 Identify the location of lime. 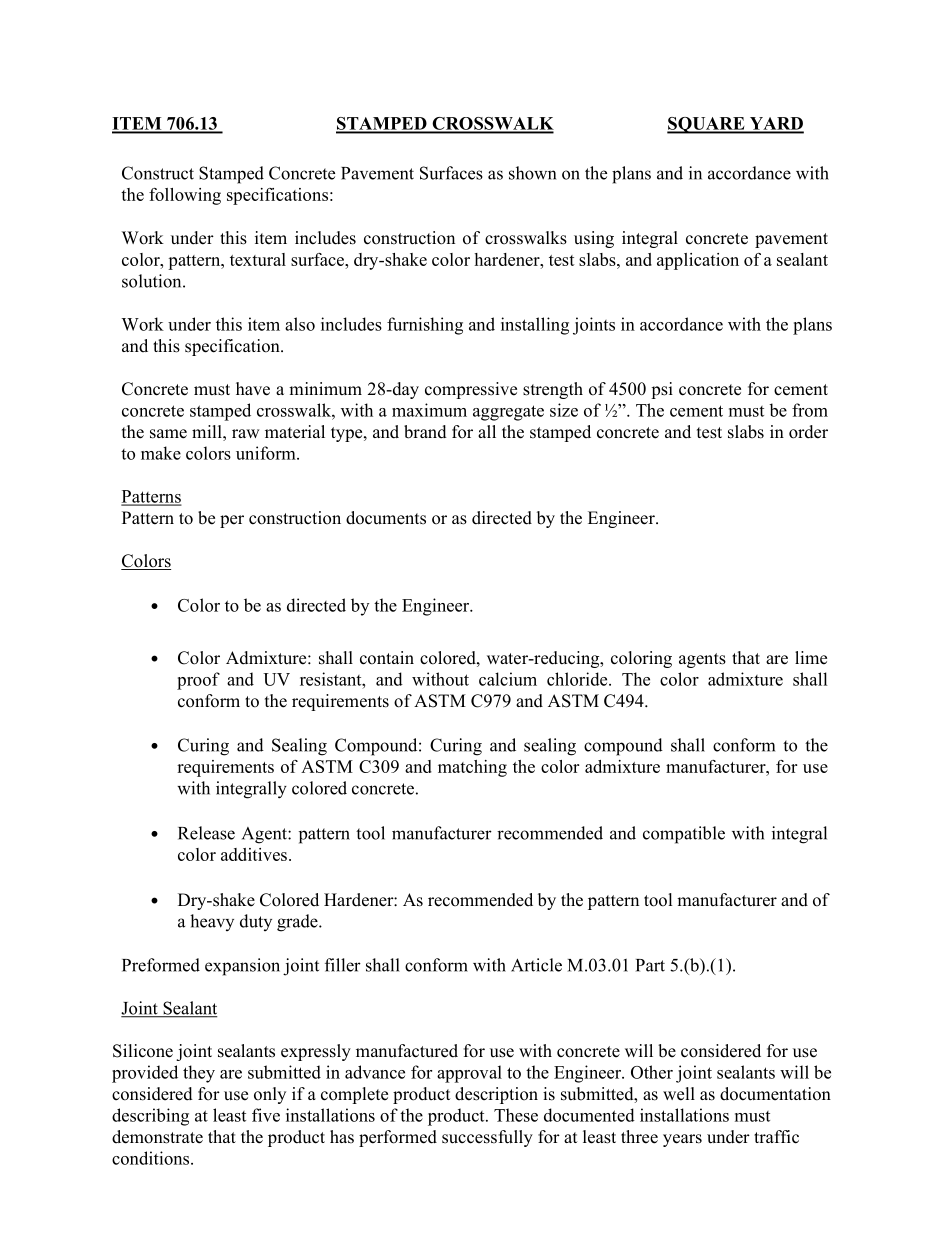
(811, 658).
